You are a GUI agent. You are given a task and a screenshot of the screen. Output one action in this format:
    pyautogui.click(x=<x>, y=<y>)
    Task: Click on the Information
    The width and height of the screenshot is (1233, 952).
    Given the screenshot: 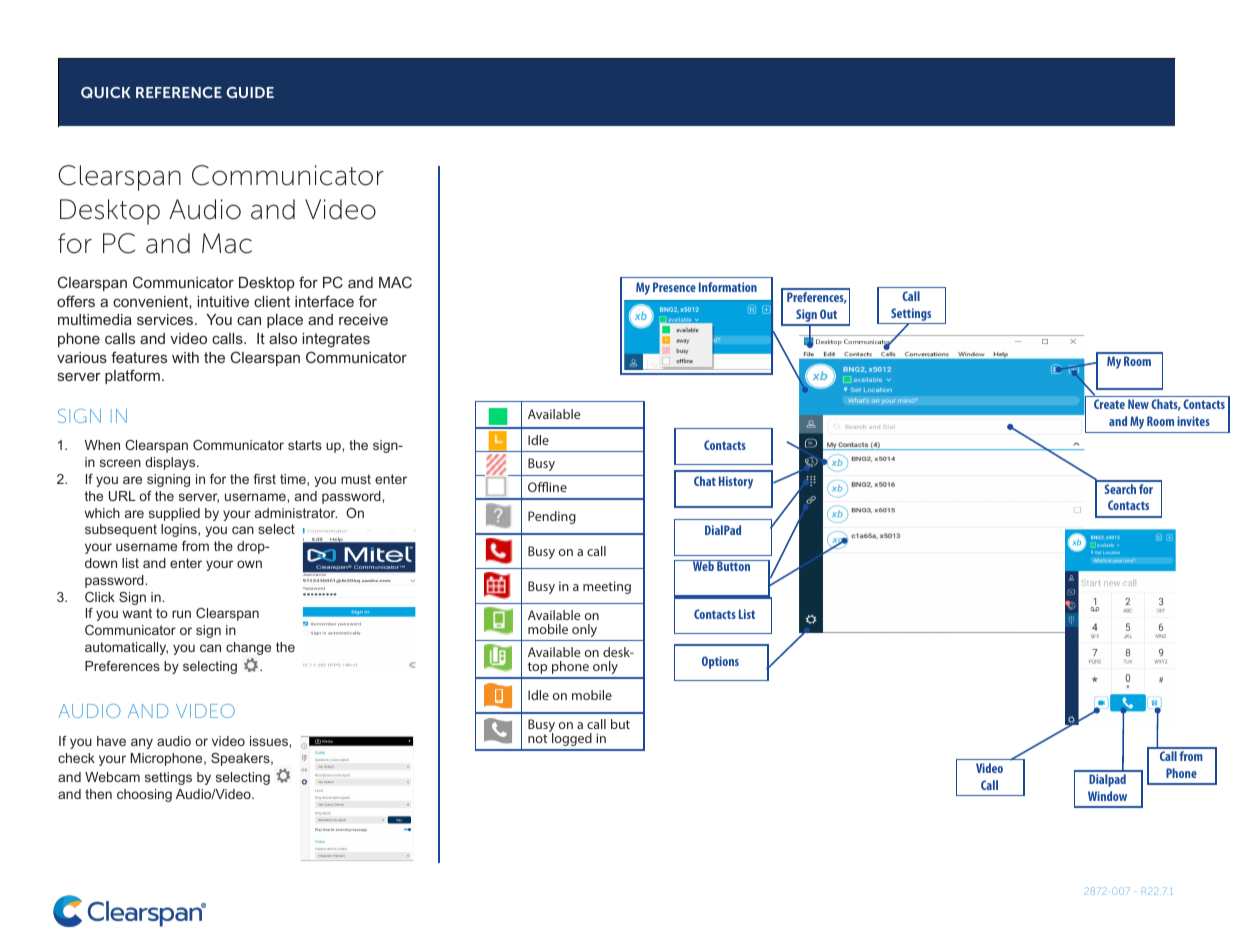 What is the action you would take?
    pyautogui.click(x=728, y=287)
